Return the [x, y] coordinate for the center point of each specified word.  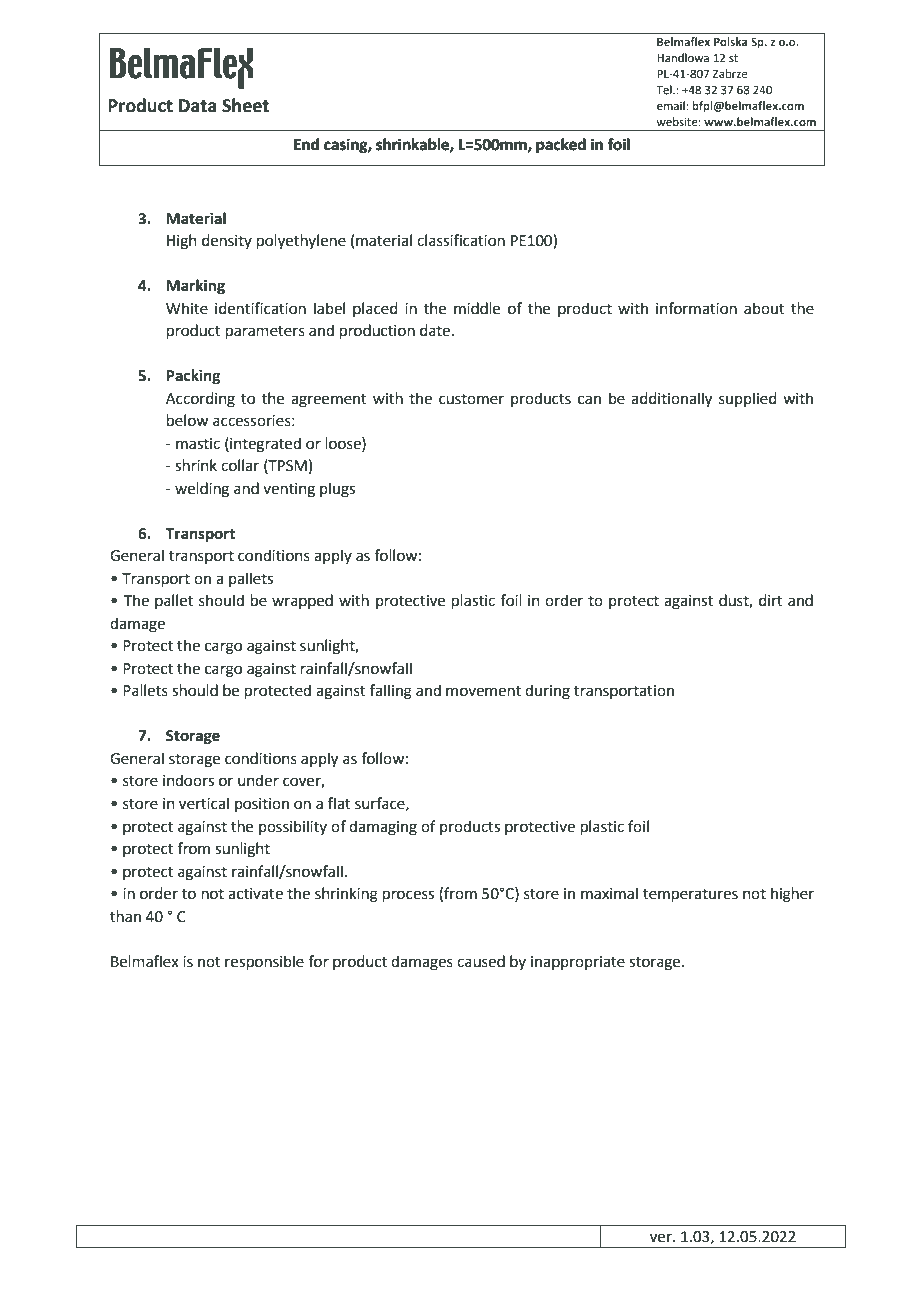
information [696, 308]
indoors [188, 780]
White [187, 308]
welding [202, 490]
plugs [337, 490]
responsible [264, 962]
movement [483, 691]
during [547, 692]
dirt [771, 600]
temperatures [690, 895]
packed [561, 145]
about [764, 308]
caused [481, 961]
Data [197, 106]
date [435, 330]
